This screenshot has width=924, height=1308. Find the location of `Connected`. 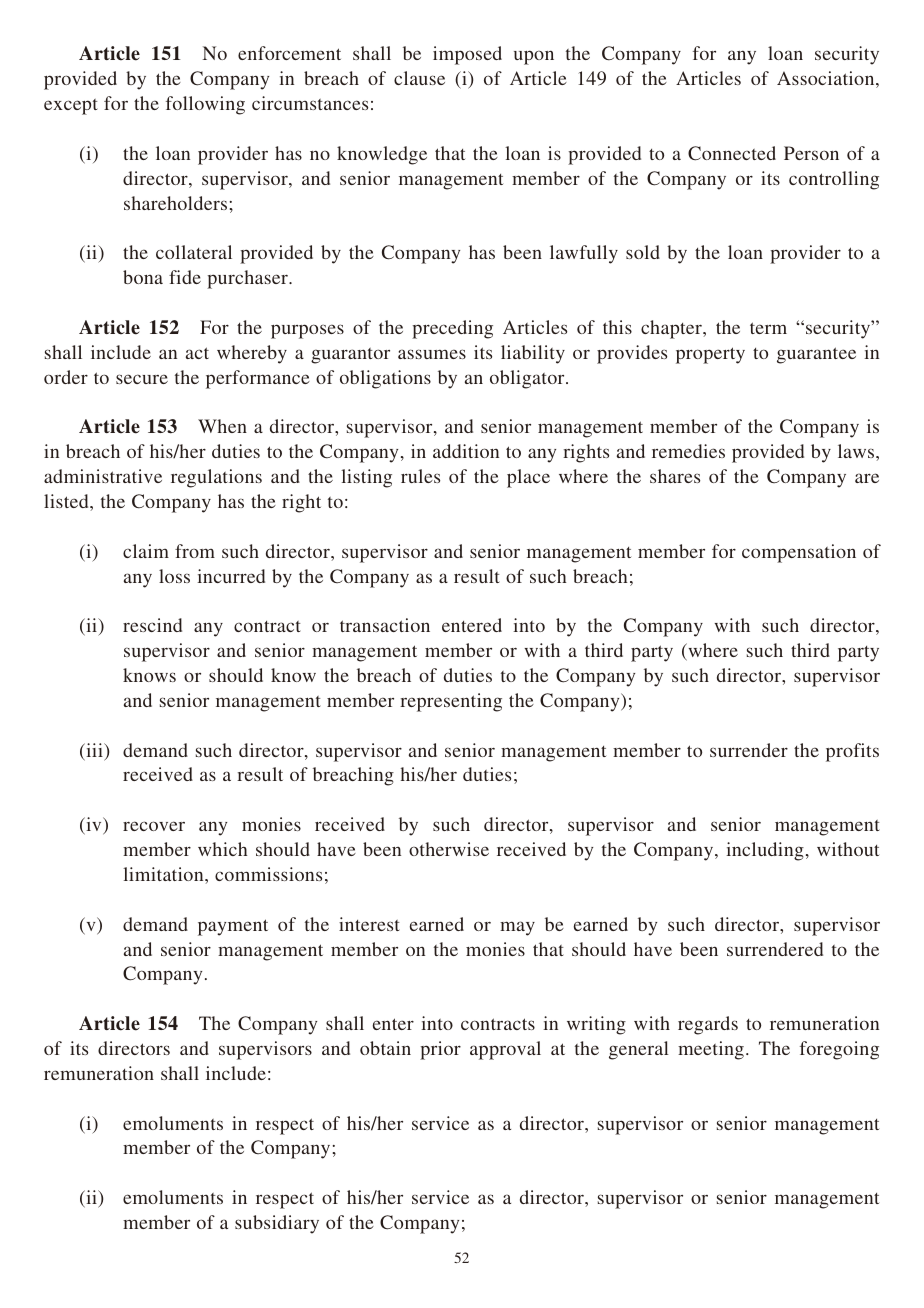

Connected is located at coordinates (732, 153).
